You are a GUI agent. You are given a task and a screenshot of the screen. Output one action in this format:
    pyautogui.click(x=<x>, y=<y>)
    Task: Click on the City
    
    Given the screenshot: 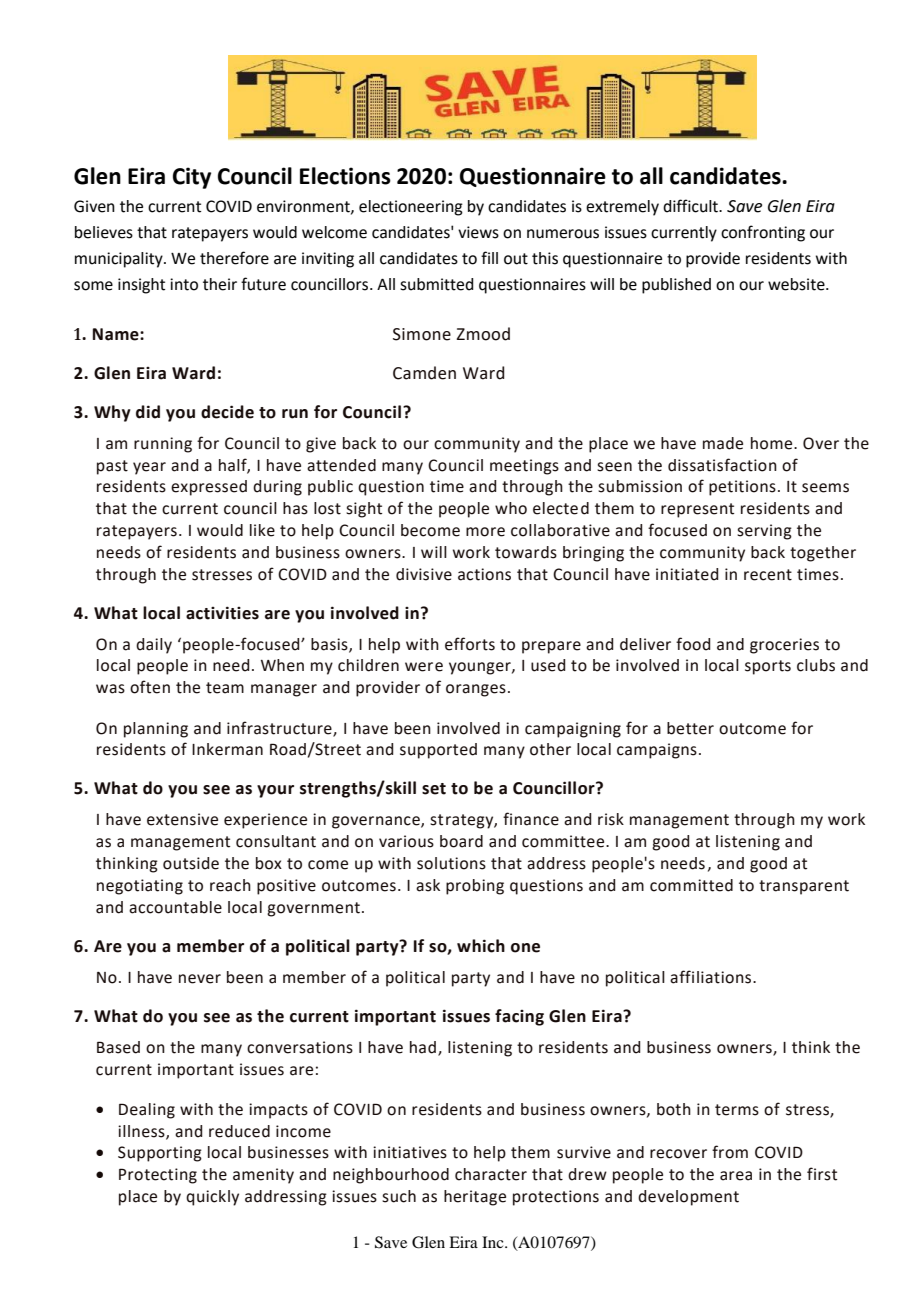 What is the action you would take?
    pyautogui.click(x=192, y=178)
